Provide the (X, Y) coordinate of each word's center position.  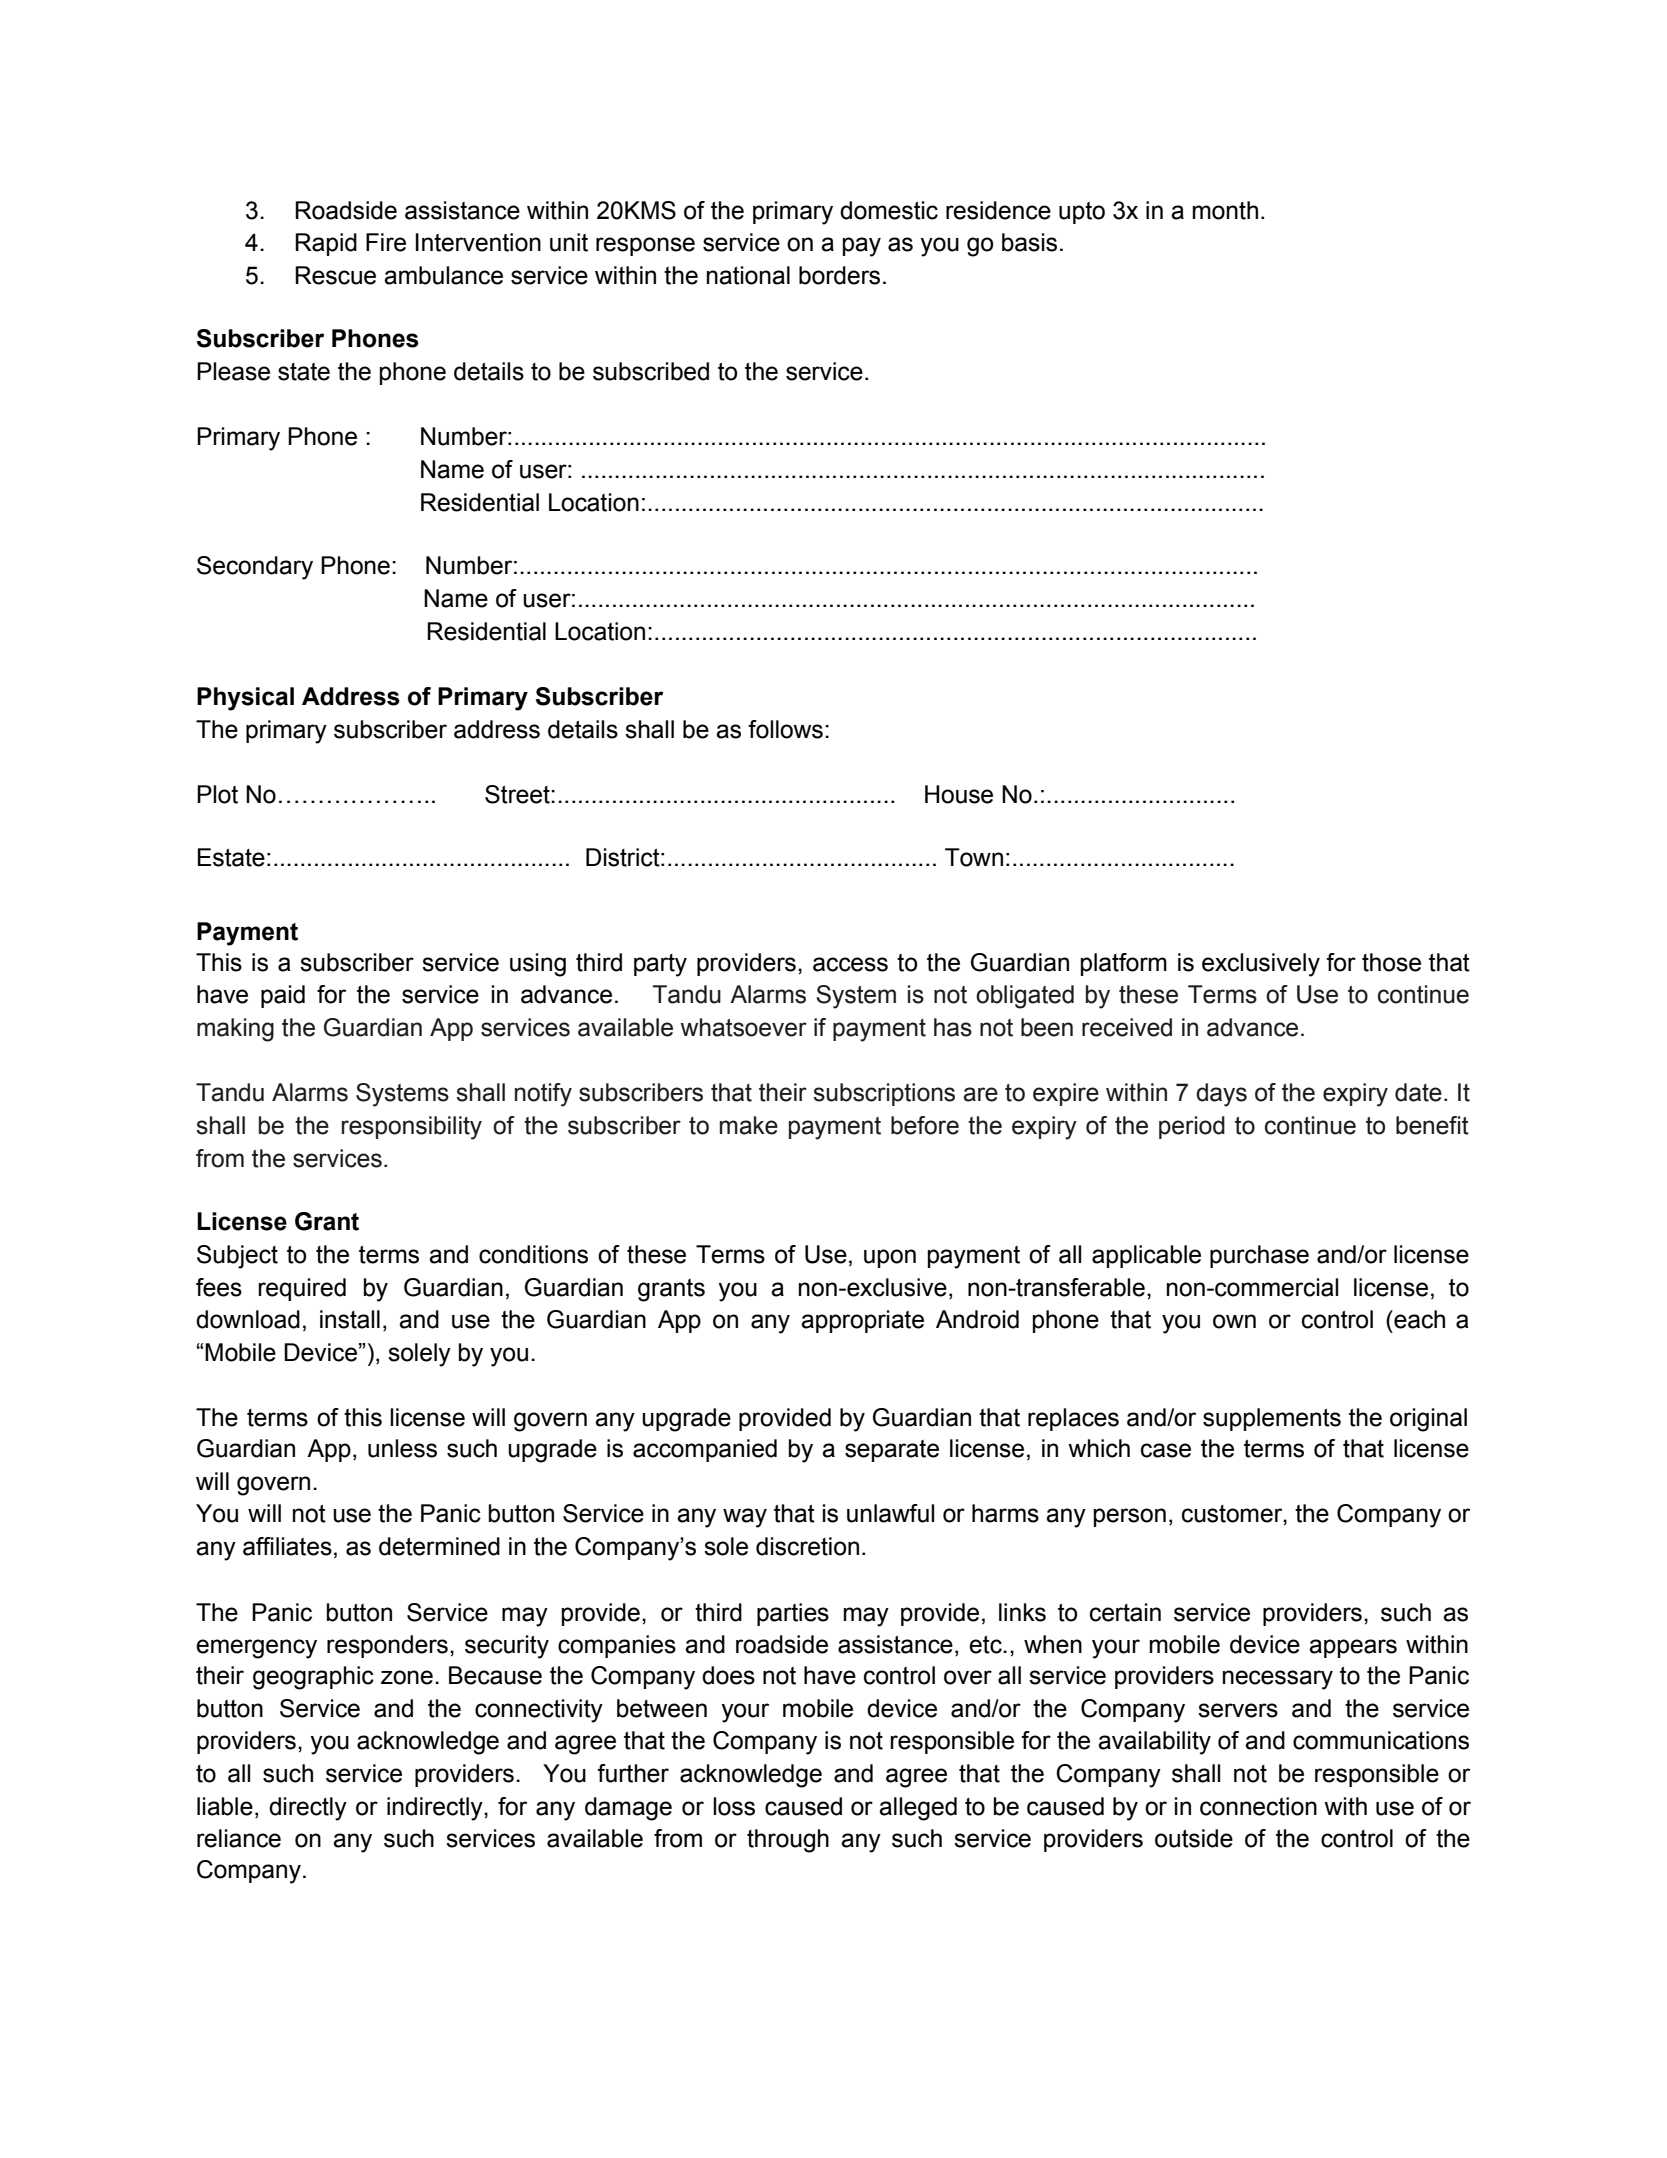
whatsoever (743, 1027)
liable (225, 1806)
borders (839, 275)
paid (283, 996)
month (1225, 210)
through (788, 1841)
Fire (386, 242)
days (1221, 1095)
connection (1258, 1806)
